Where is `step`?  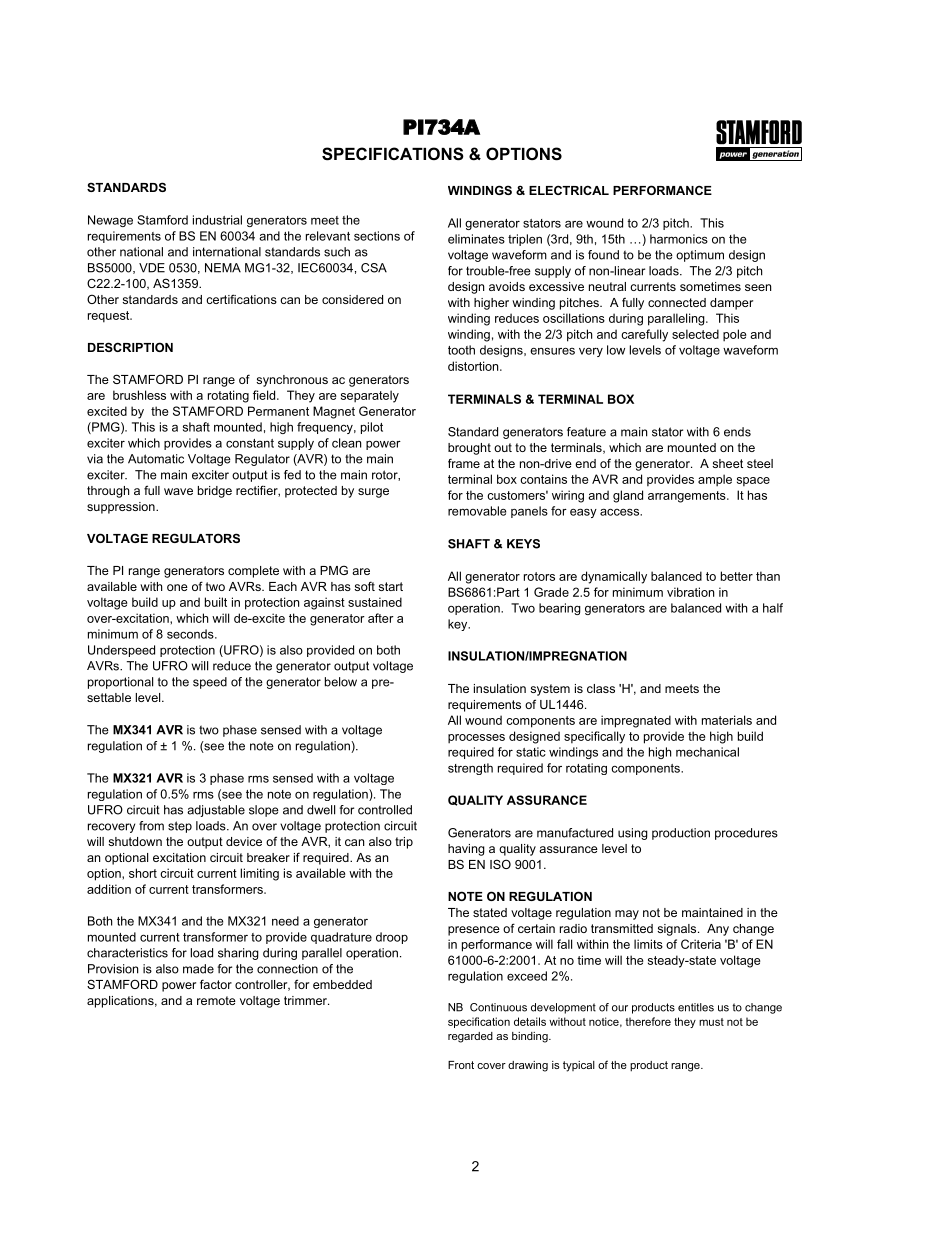 step is located at coordinates (180, 827).
